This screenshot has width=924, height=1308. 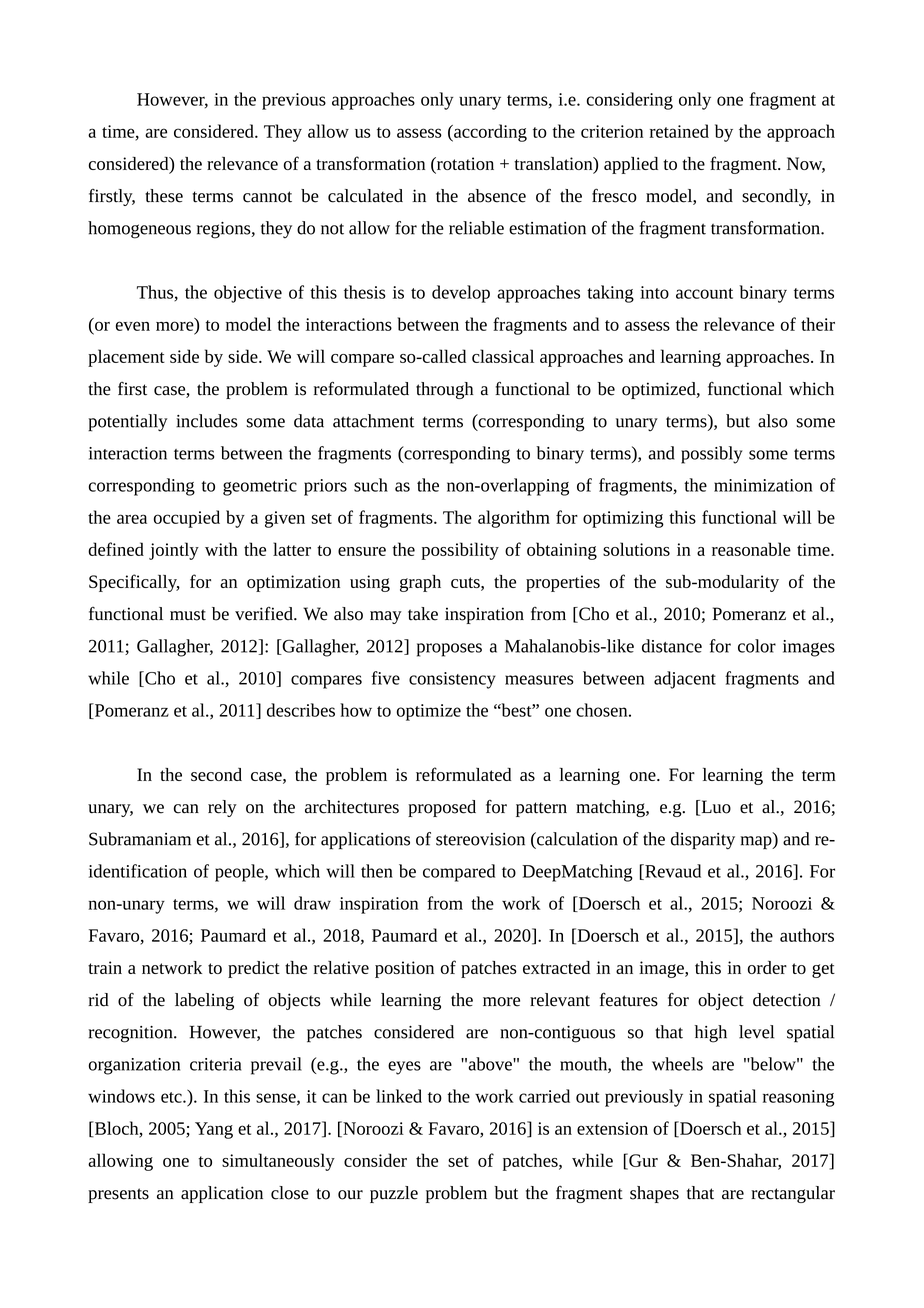 I want to click on retained, so click(x=679, y=131).
